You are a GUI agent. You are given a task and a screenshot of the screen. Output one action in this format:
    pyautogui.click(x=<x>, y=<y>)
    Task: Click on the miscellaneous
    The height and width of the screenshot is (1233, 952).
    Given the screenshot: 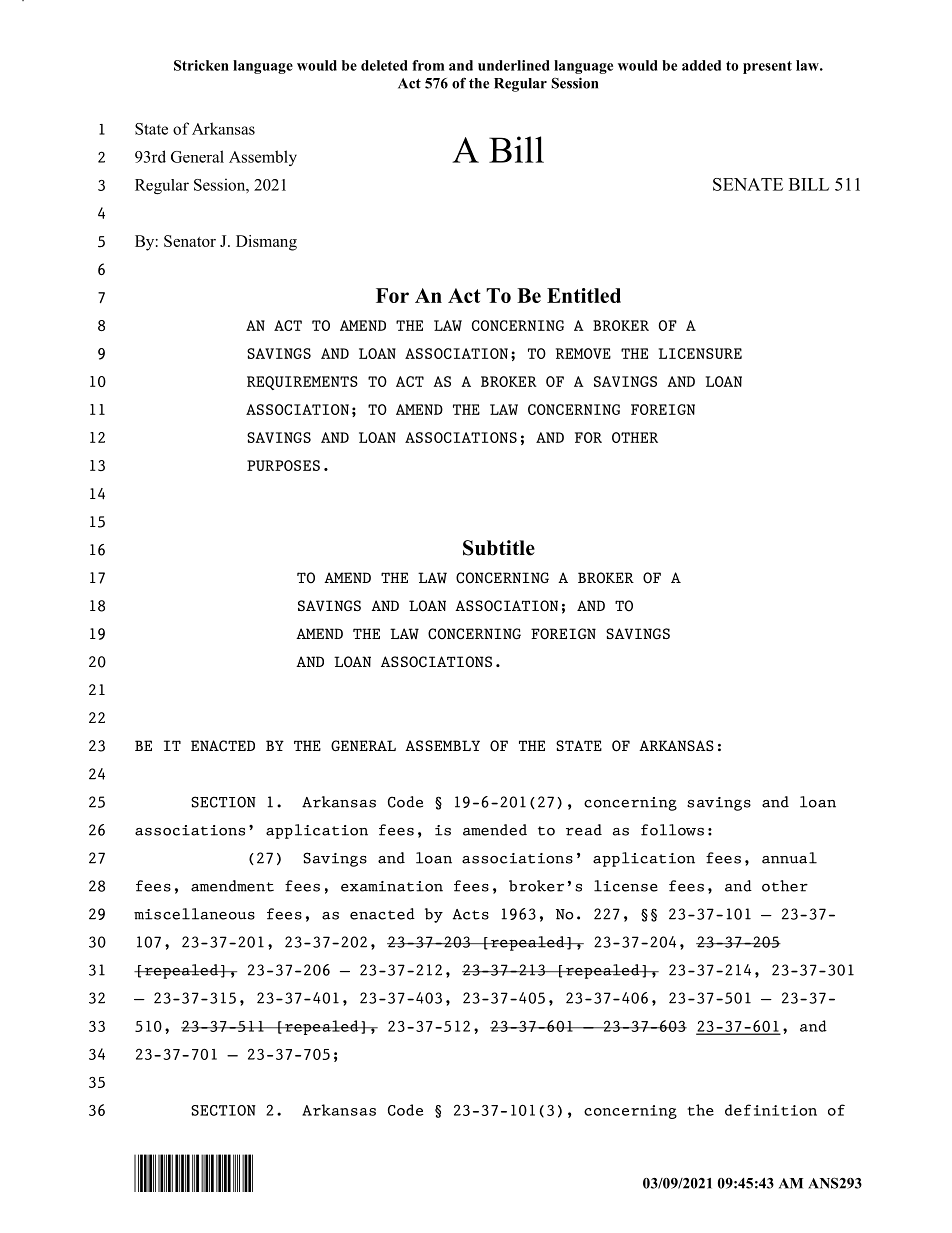 What is the action you would take?
    pyautogui.click(x=194, y=914)
